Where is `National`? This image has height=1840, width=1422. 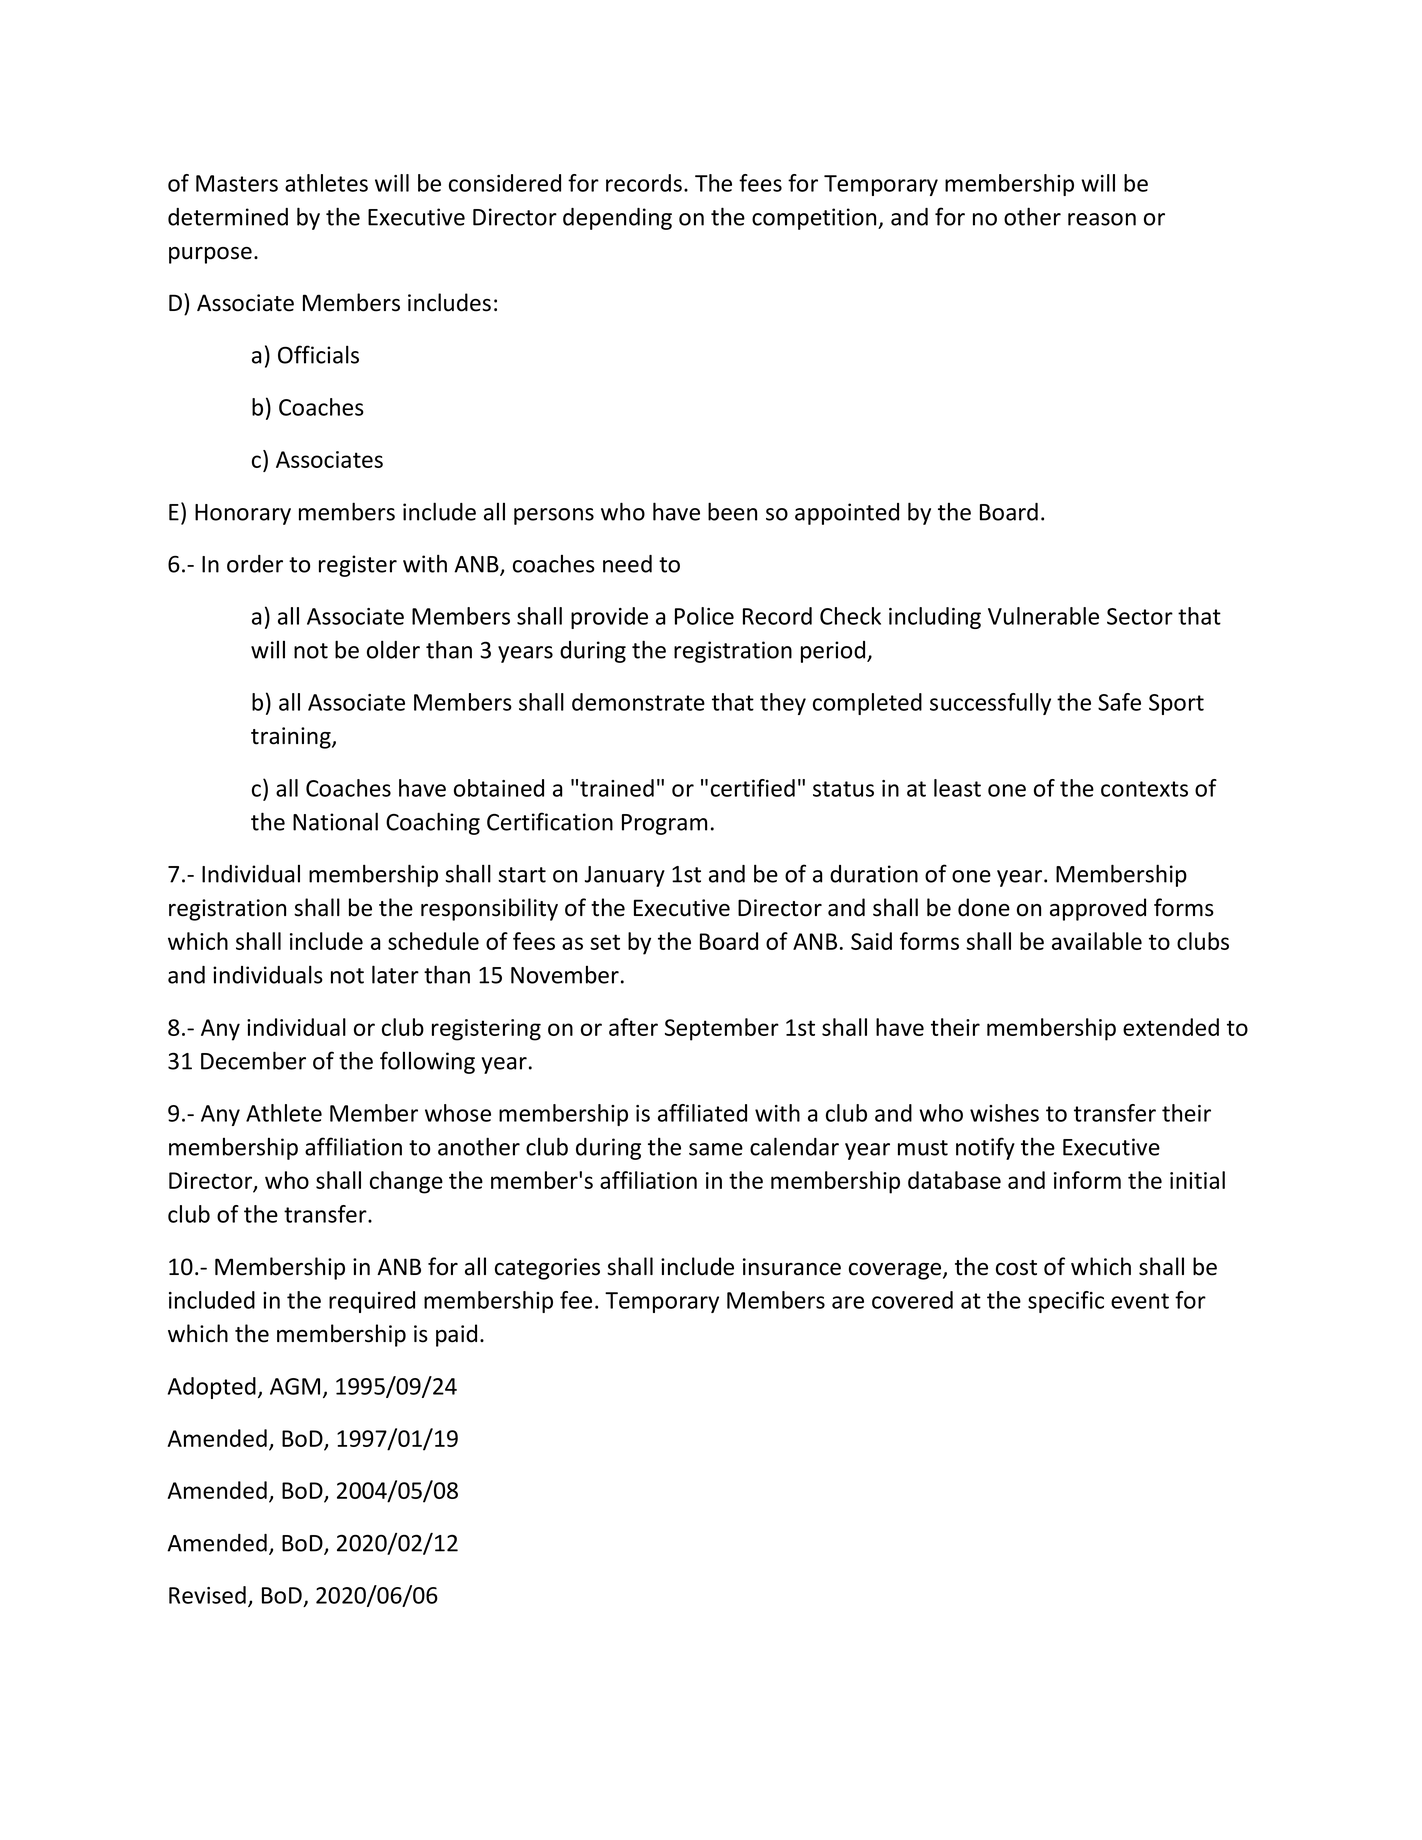
National is located at coordinates (335, 821).
